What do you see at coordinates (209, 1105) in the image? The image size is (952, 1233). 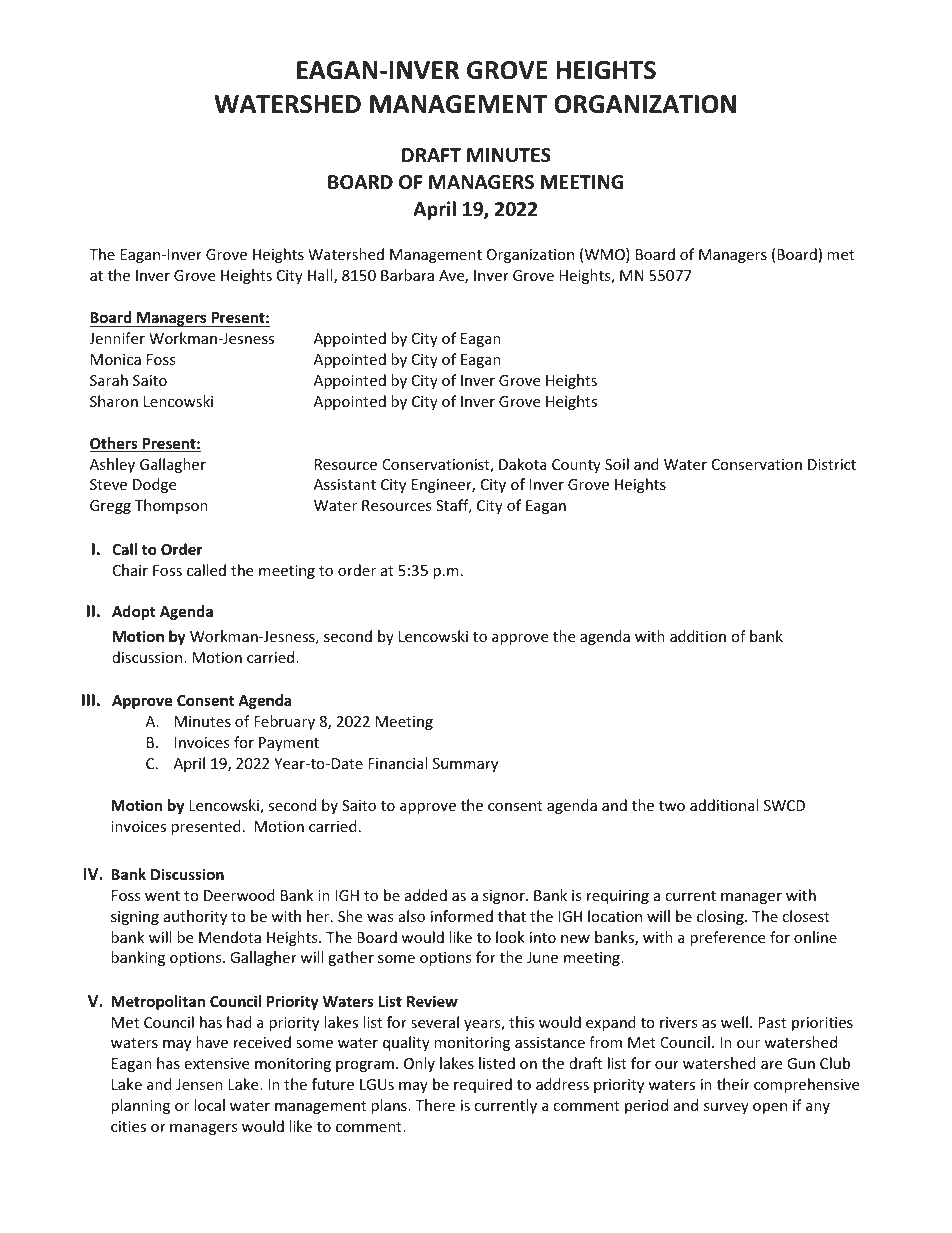 I see `local` at bounding box center [209, 1105].
